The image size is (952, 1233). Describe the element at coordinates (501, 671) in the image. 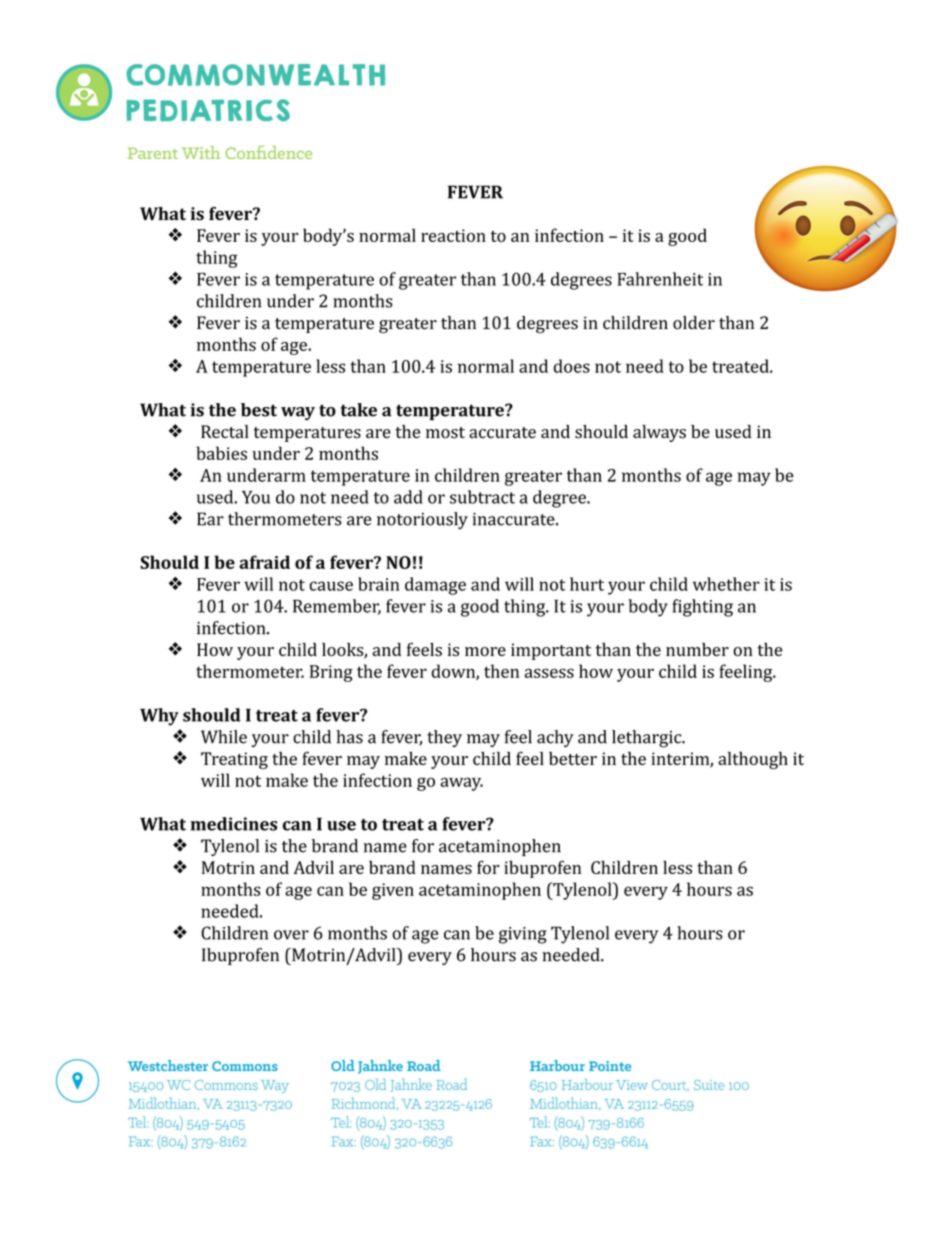

I see `then` at that location.
